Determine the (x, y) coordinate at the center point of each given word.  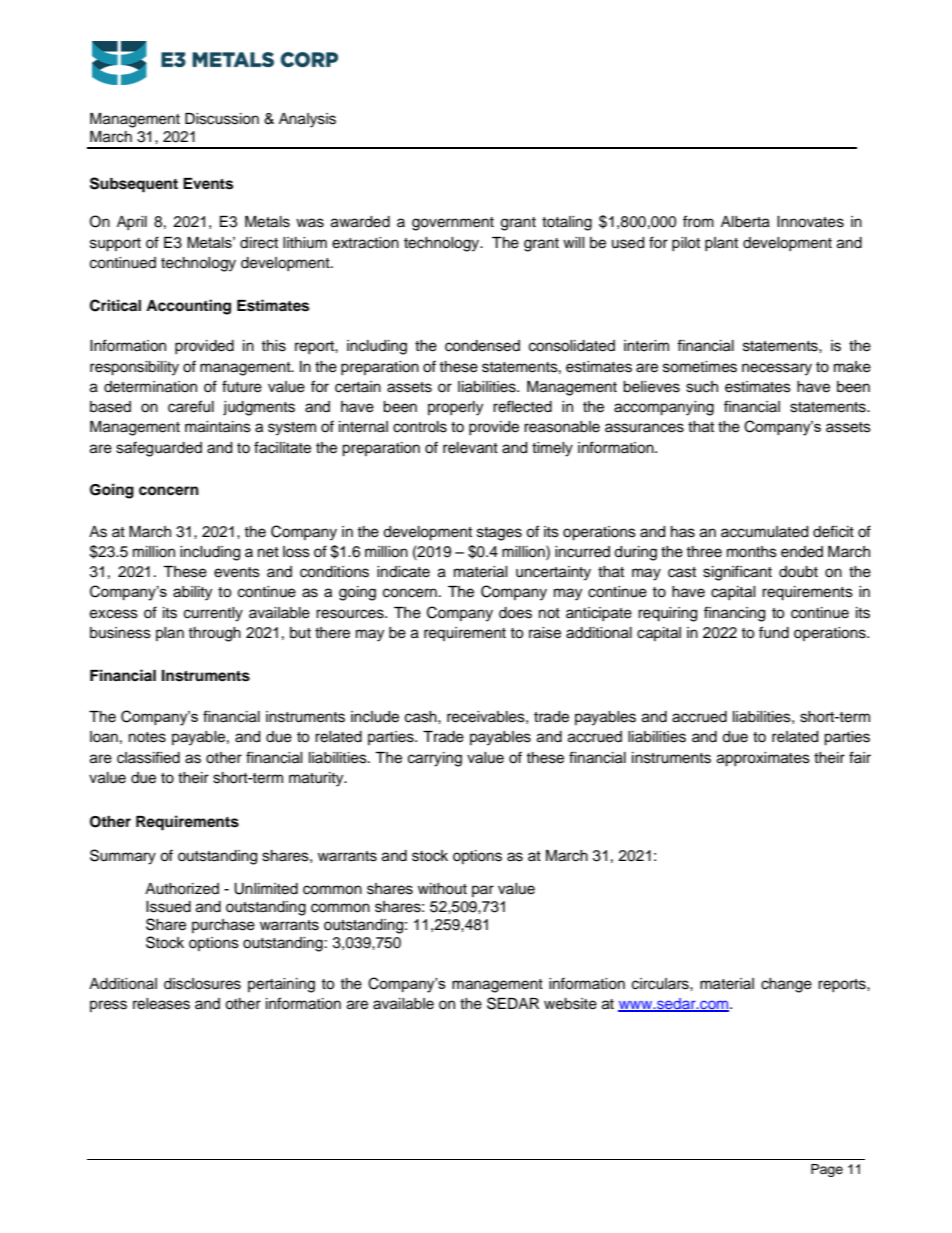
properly (455, 408)
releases (161, 1004)
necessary (777, 369)
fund (774, 632)
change (786, 985)
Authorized (182, 889)
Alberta (745, 222)
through (214, 634)
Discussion (222, 119)
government (453, 224)
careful (191, 406)
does (515, 613)
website (570, 1004)
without (442, 889)
